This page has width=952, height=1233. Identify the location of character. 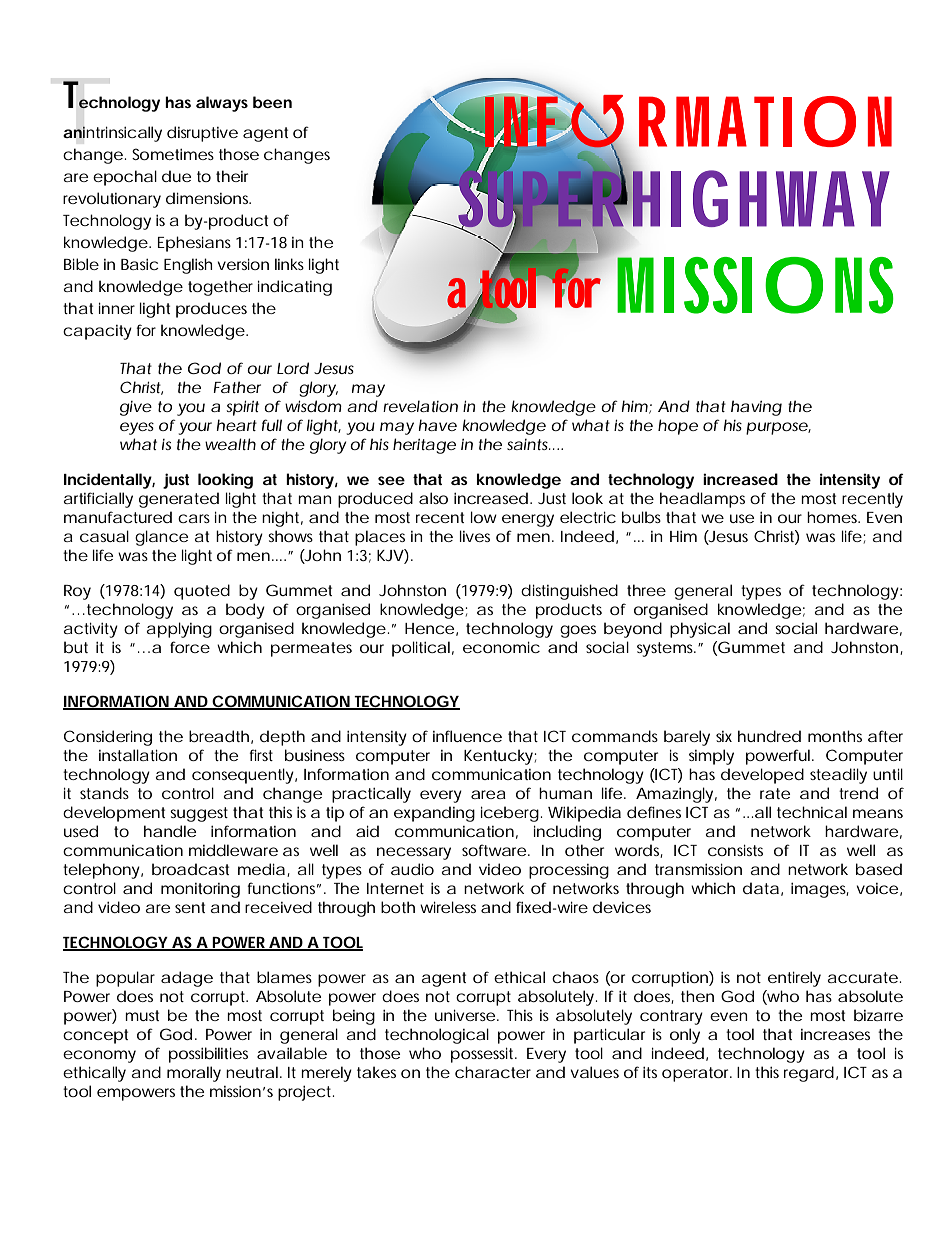
(493, 1072).
